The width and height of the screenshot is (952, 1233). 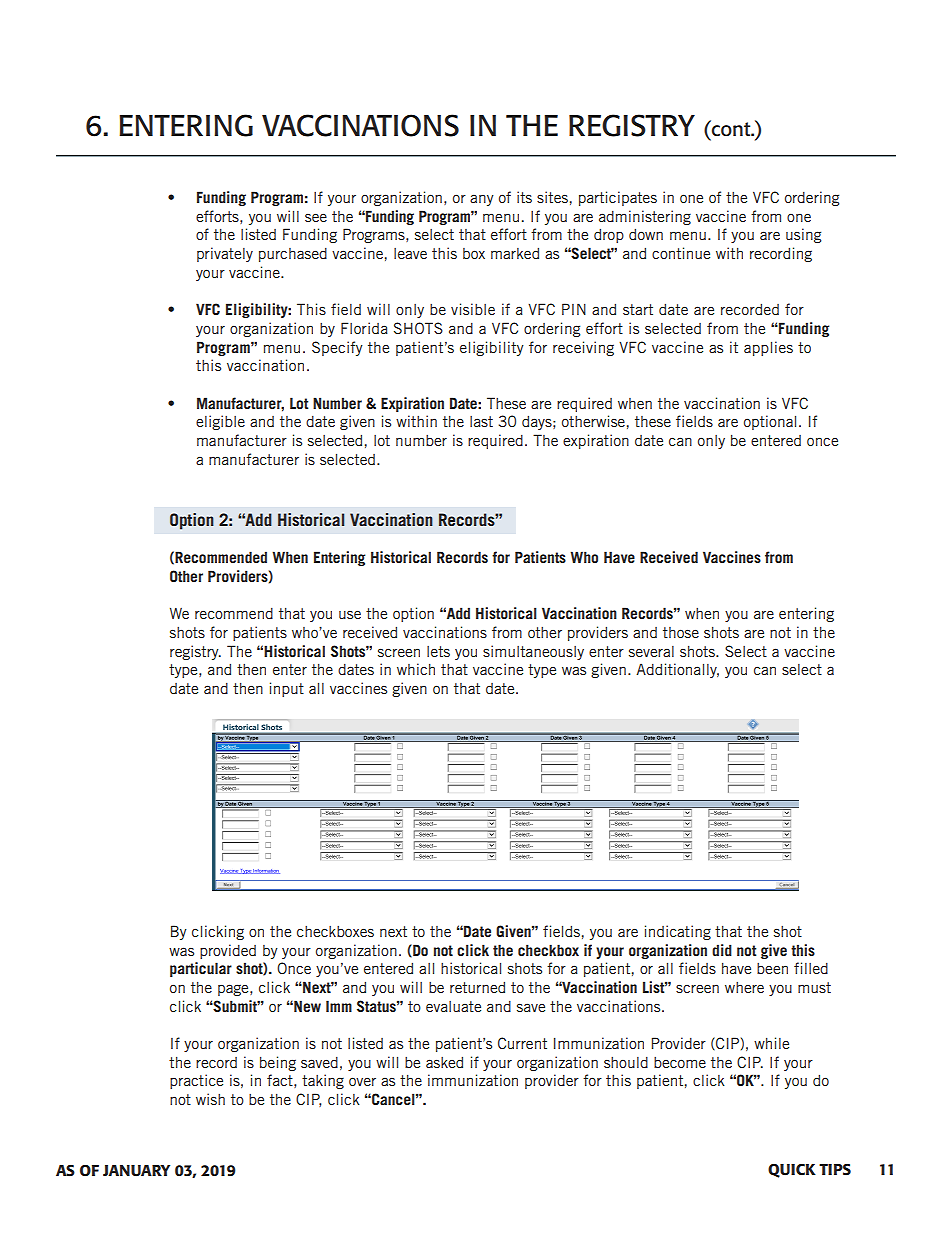 What do you see at coordinates (225, 254) in the screenshot?
I see `privately` at bounding box center [225, 254].
